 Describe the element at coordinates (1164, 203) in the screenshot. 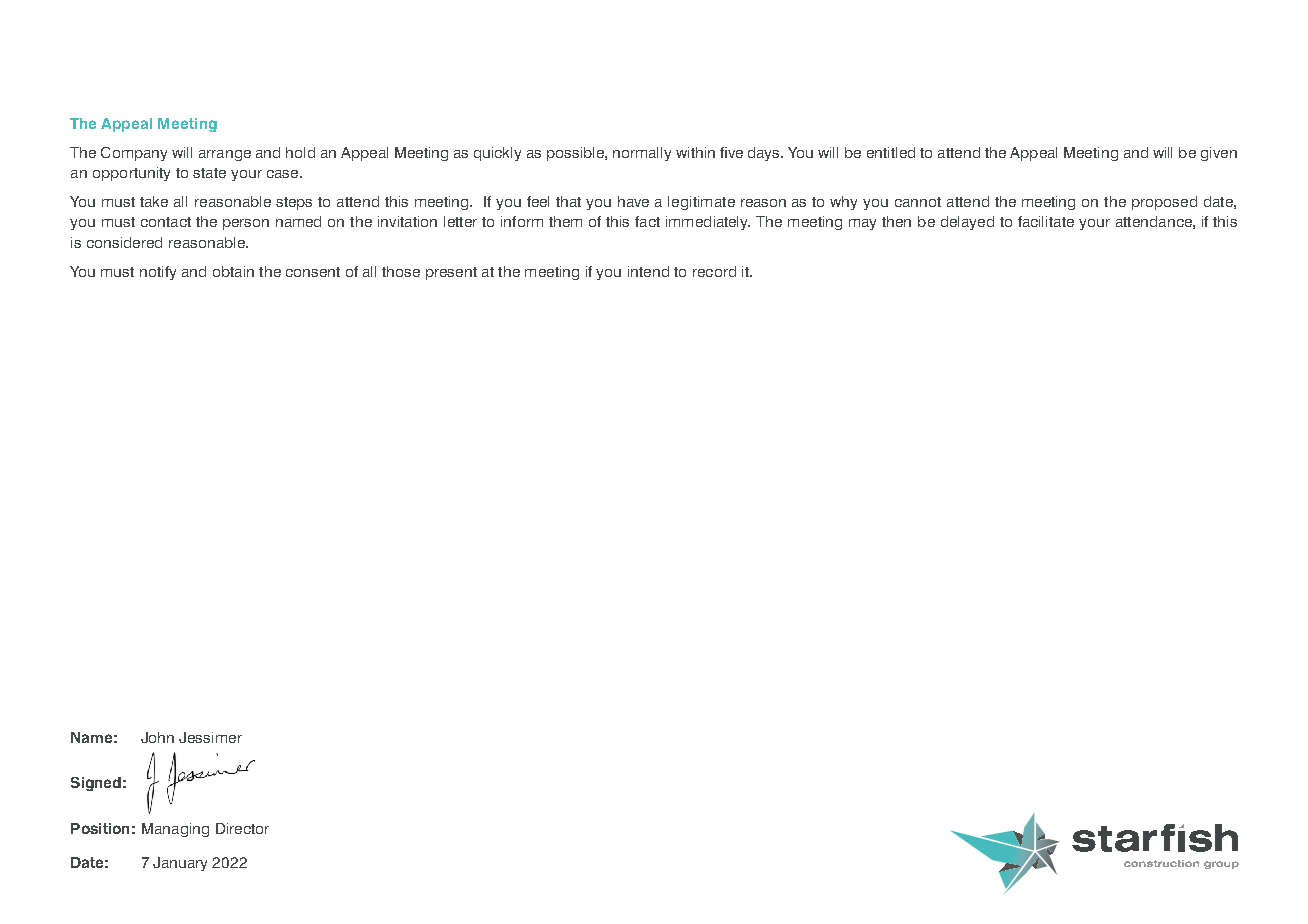

I see `proposed` at that location.
